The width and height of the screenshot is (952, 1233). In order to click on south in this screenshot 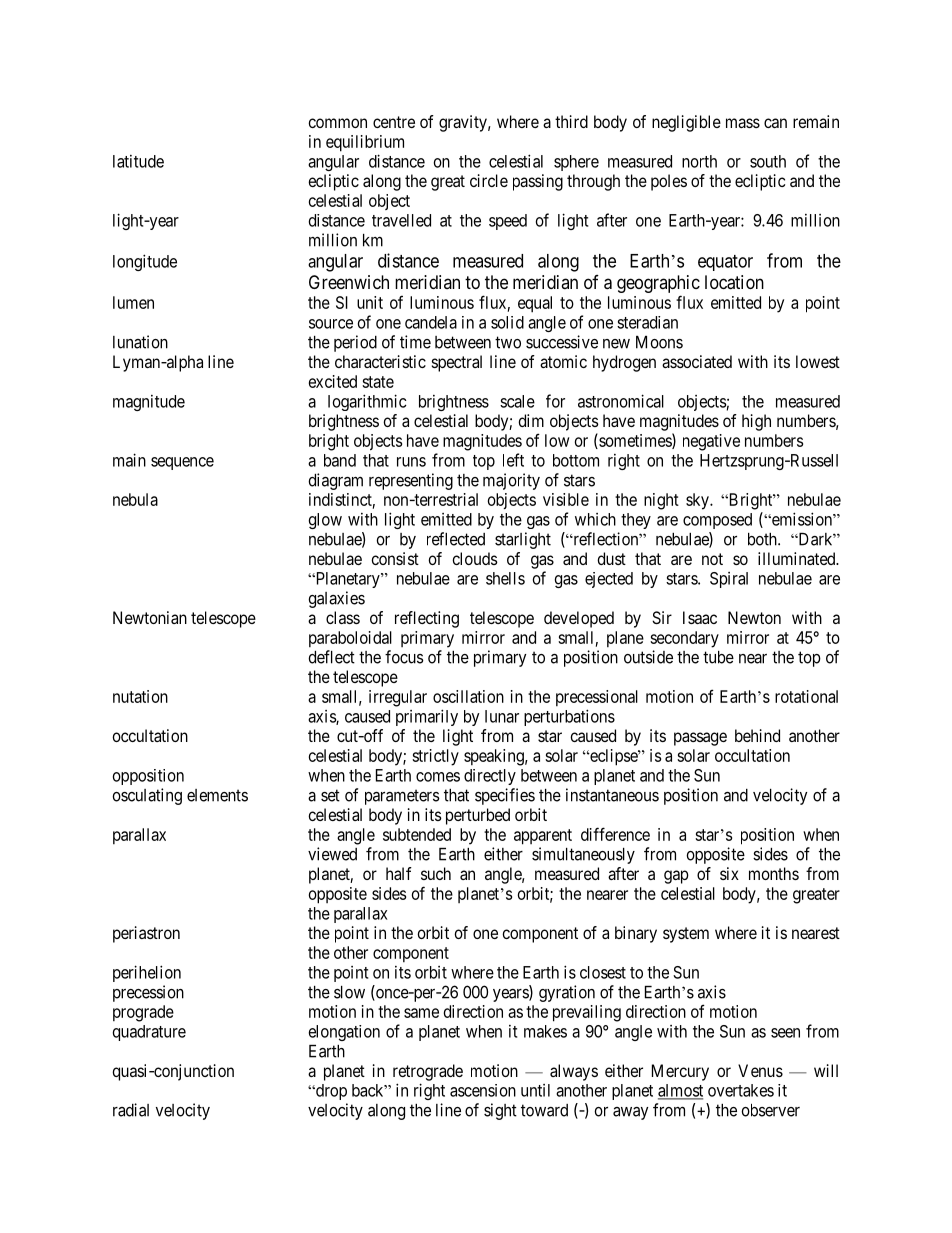, I will do `click(768, 161)`.
